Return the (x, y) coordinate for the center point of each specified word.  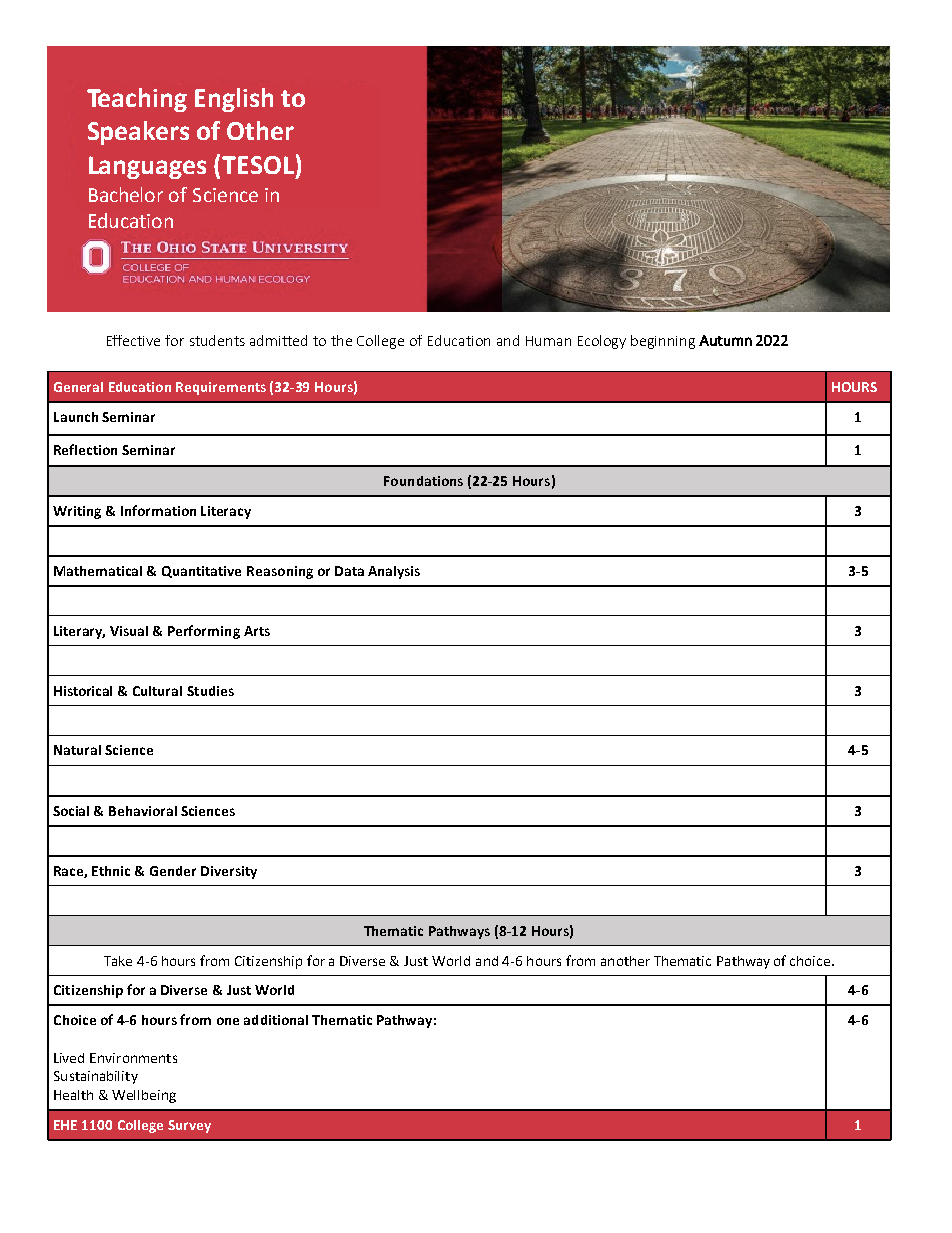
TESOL (258, 165)
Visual (129, 631)
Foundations (423, 481)
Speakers (138, 133)
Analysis (394, 572)
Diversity (229, 872)
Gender (173, 871)
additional (276, 1020)
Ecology (602, 342)
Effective (133, 340)
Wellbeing (144, 1096)
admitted (278, 340)
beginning (663, 342)
